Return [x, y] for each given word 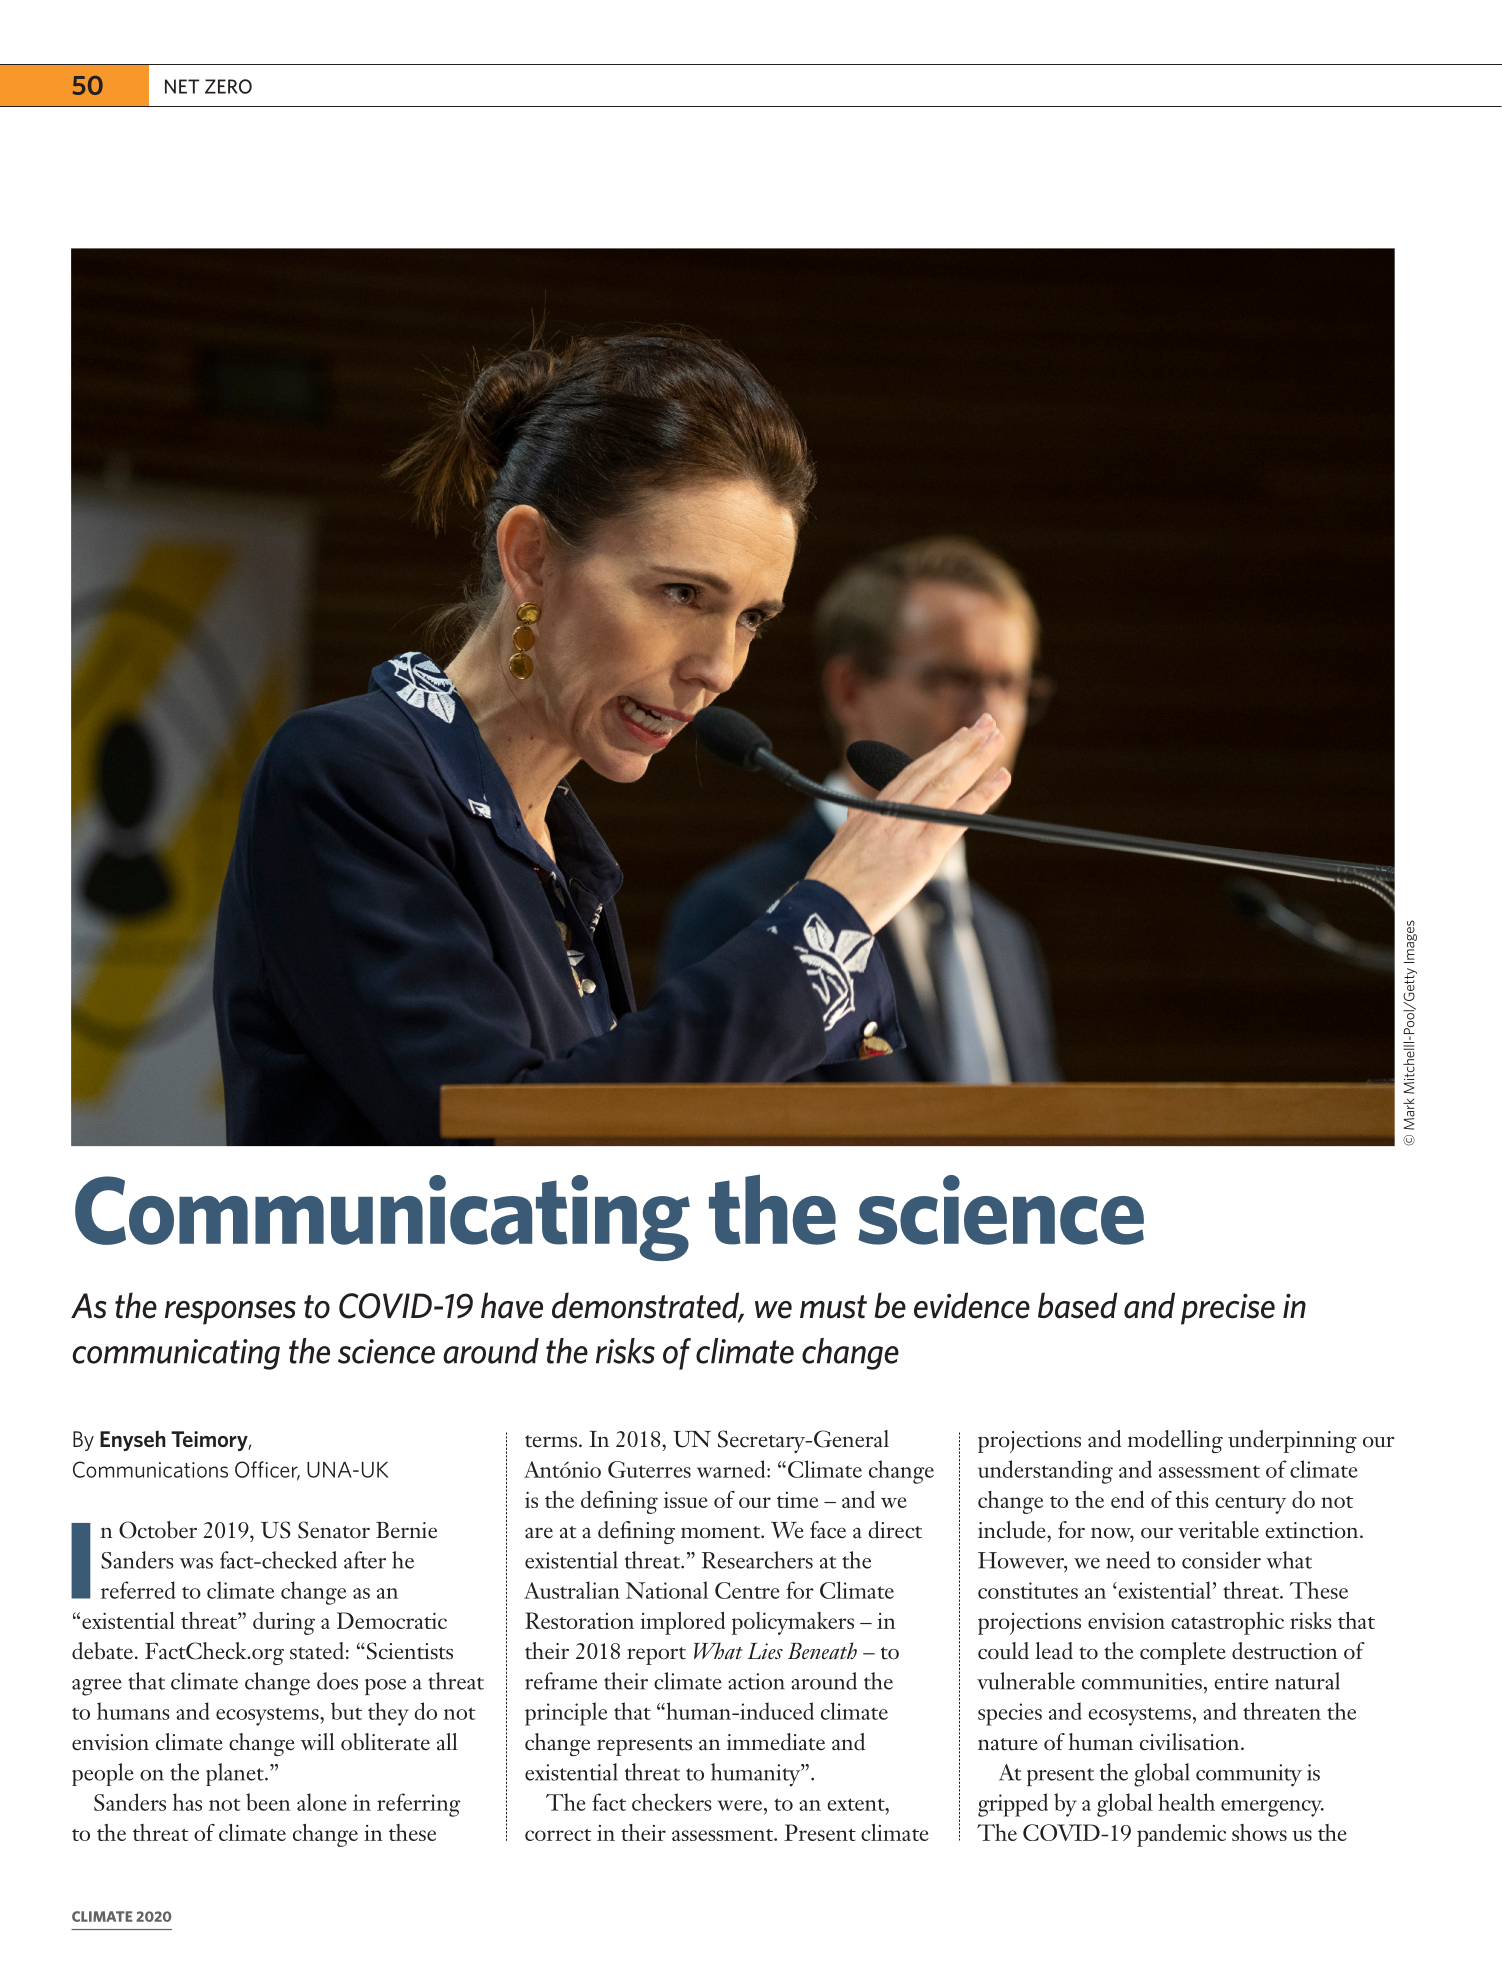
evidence [972, 1305]
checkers [672, 1802]
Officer [267, 1470]
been [268, 1802]
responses [230, 1313]
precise [1228, 1309]
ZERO [228, 86]
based [1078, 1305]
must [833, 1307]
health [1186, 1802]
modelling [1175, 1441]
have [512, 1305]
